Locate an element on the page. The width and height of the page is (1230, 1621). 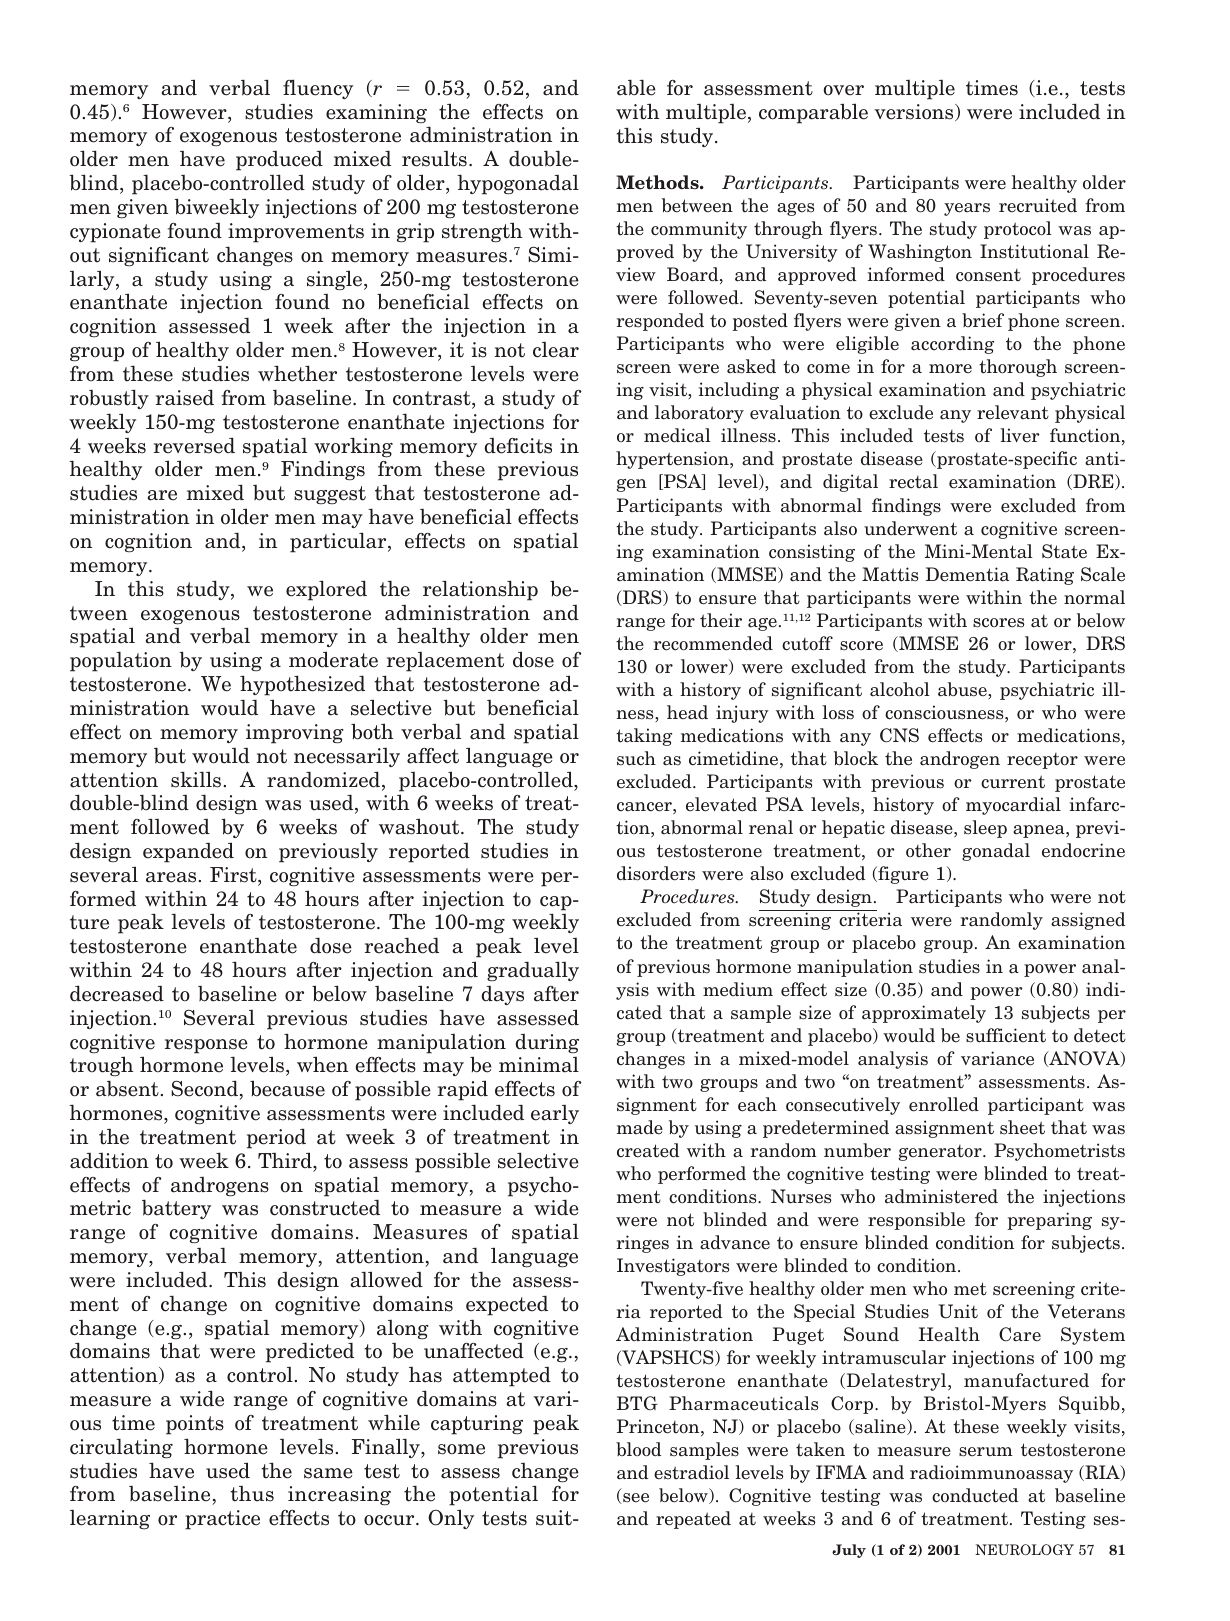
created is located at coordinates (648, 1150).
